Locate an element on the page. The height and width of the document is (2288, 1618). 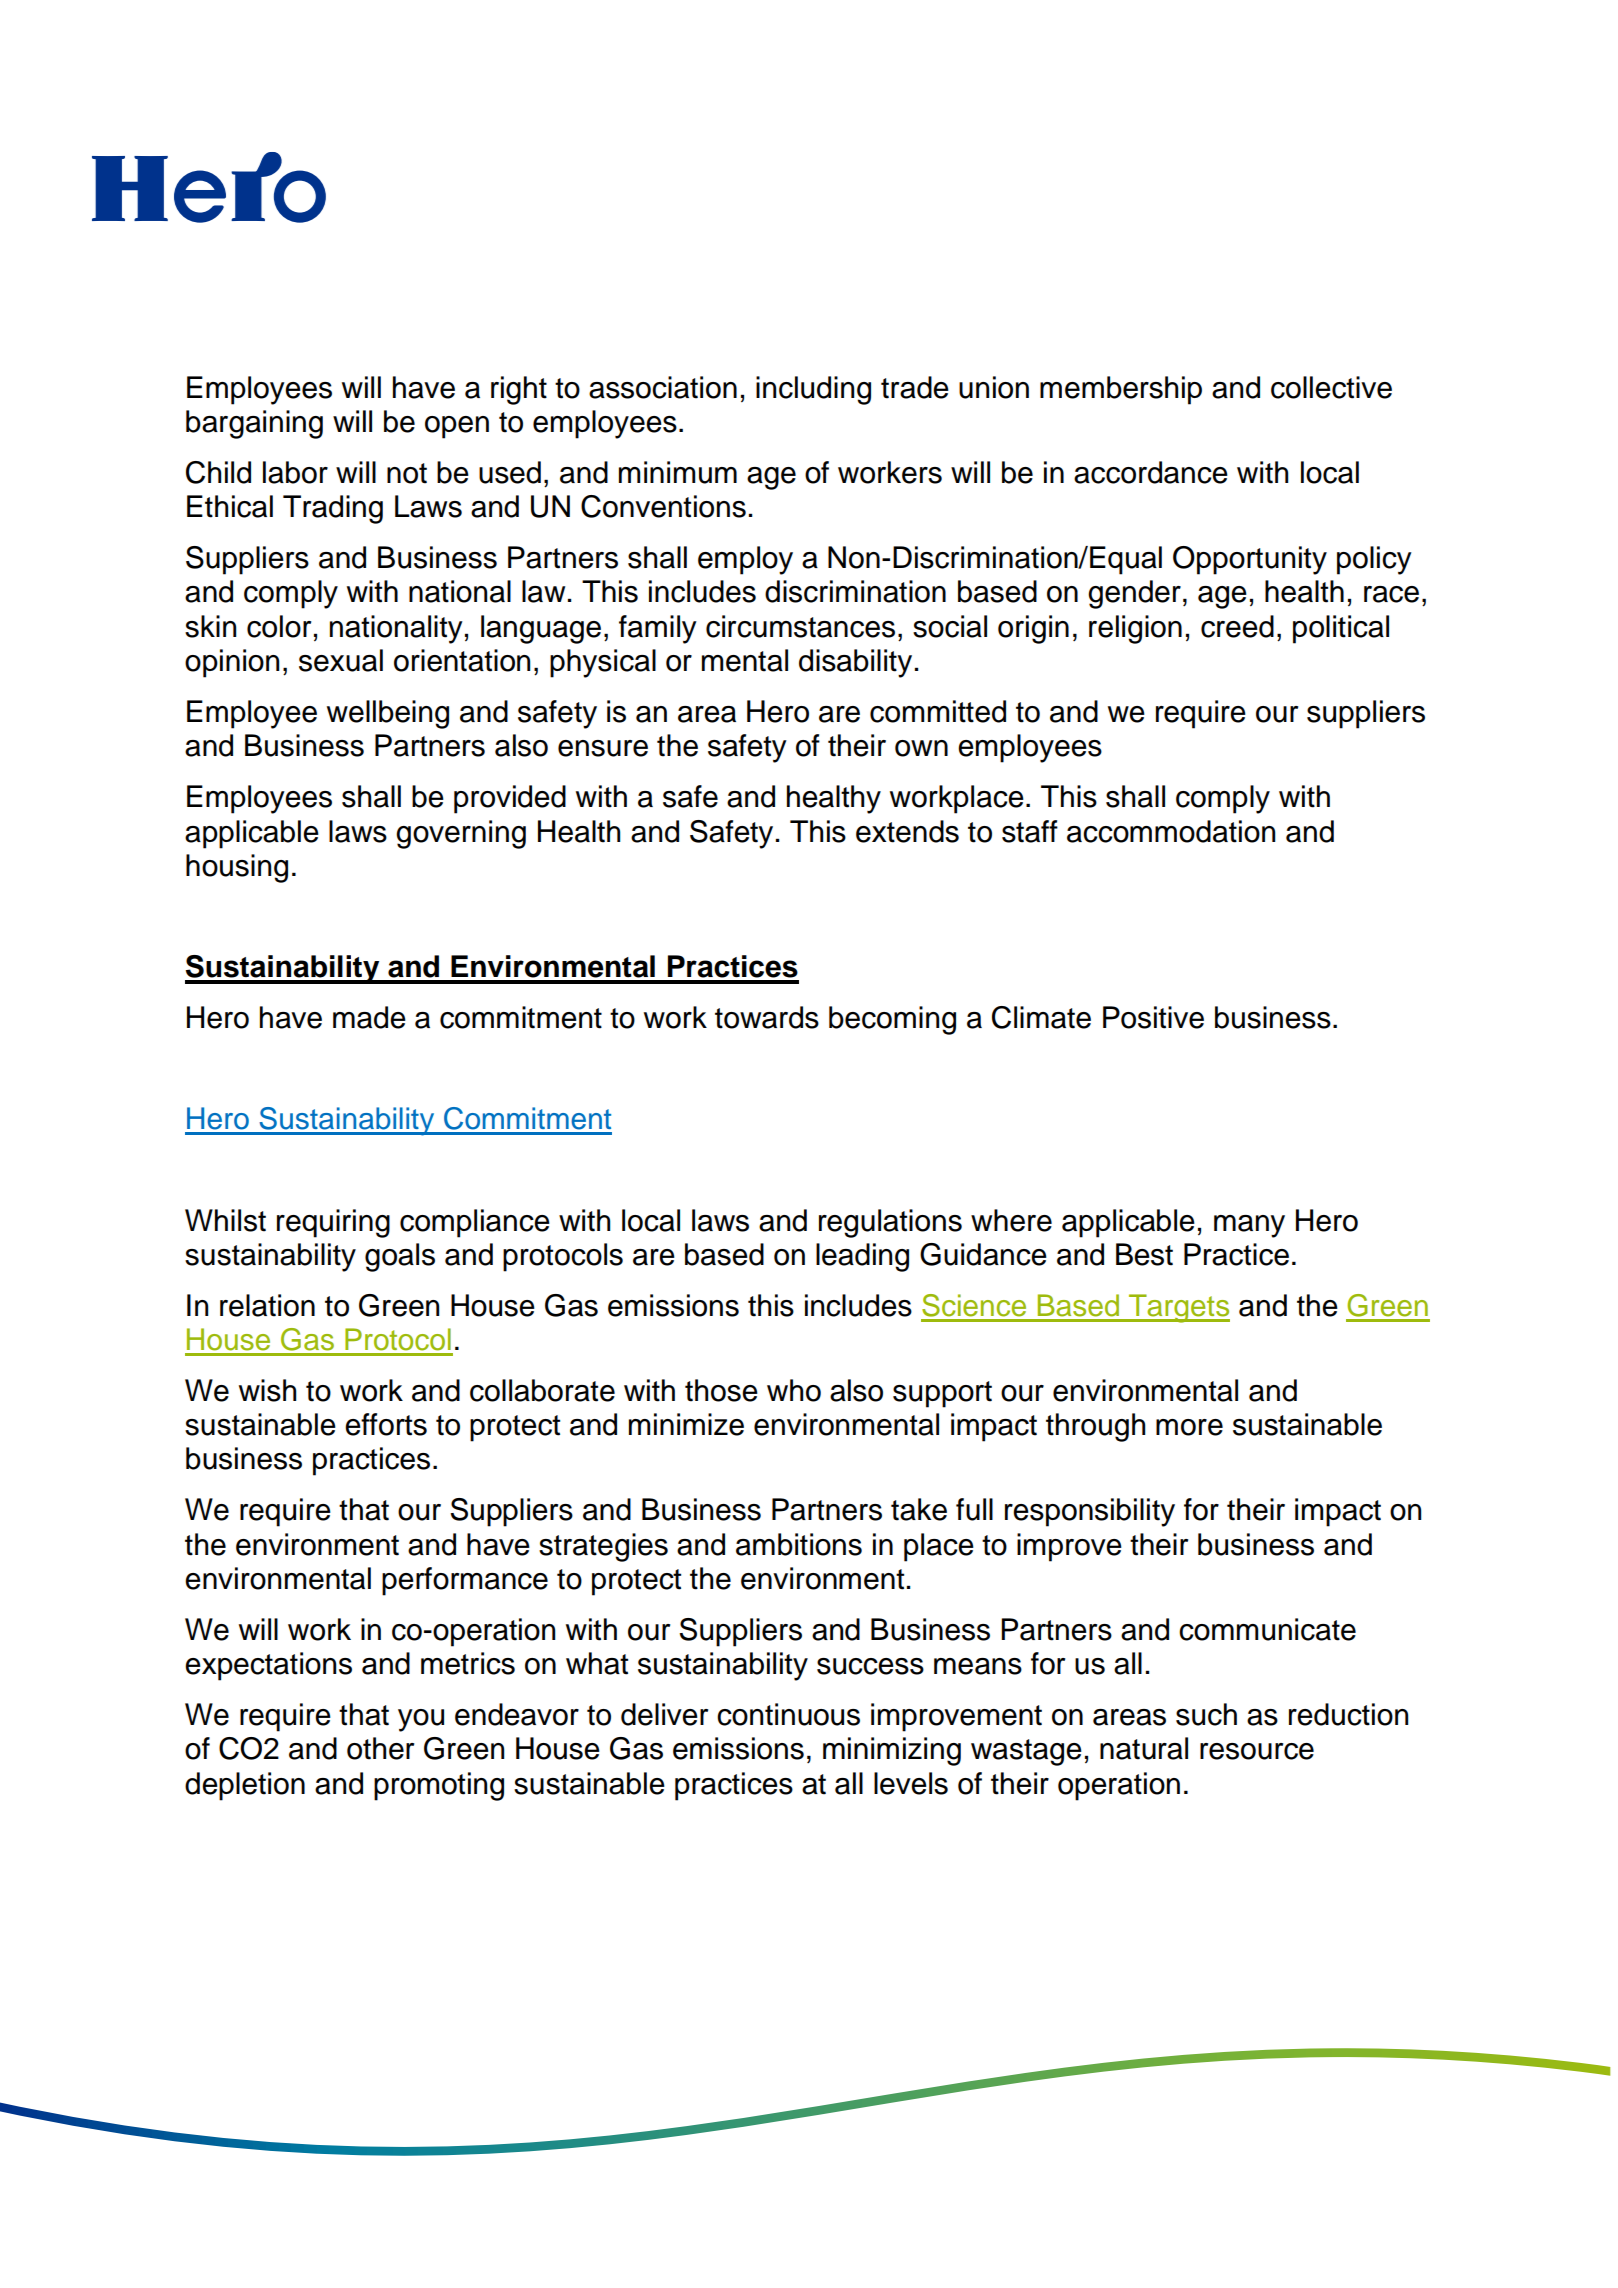
including is located at coordinates (813, 390).
